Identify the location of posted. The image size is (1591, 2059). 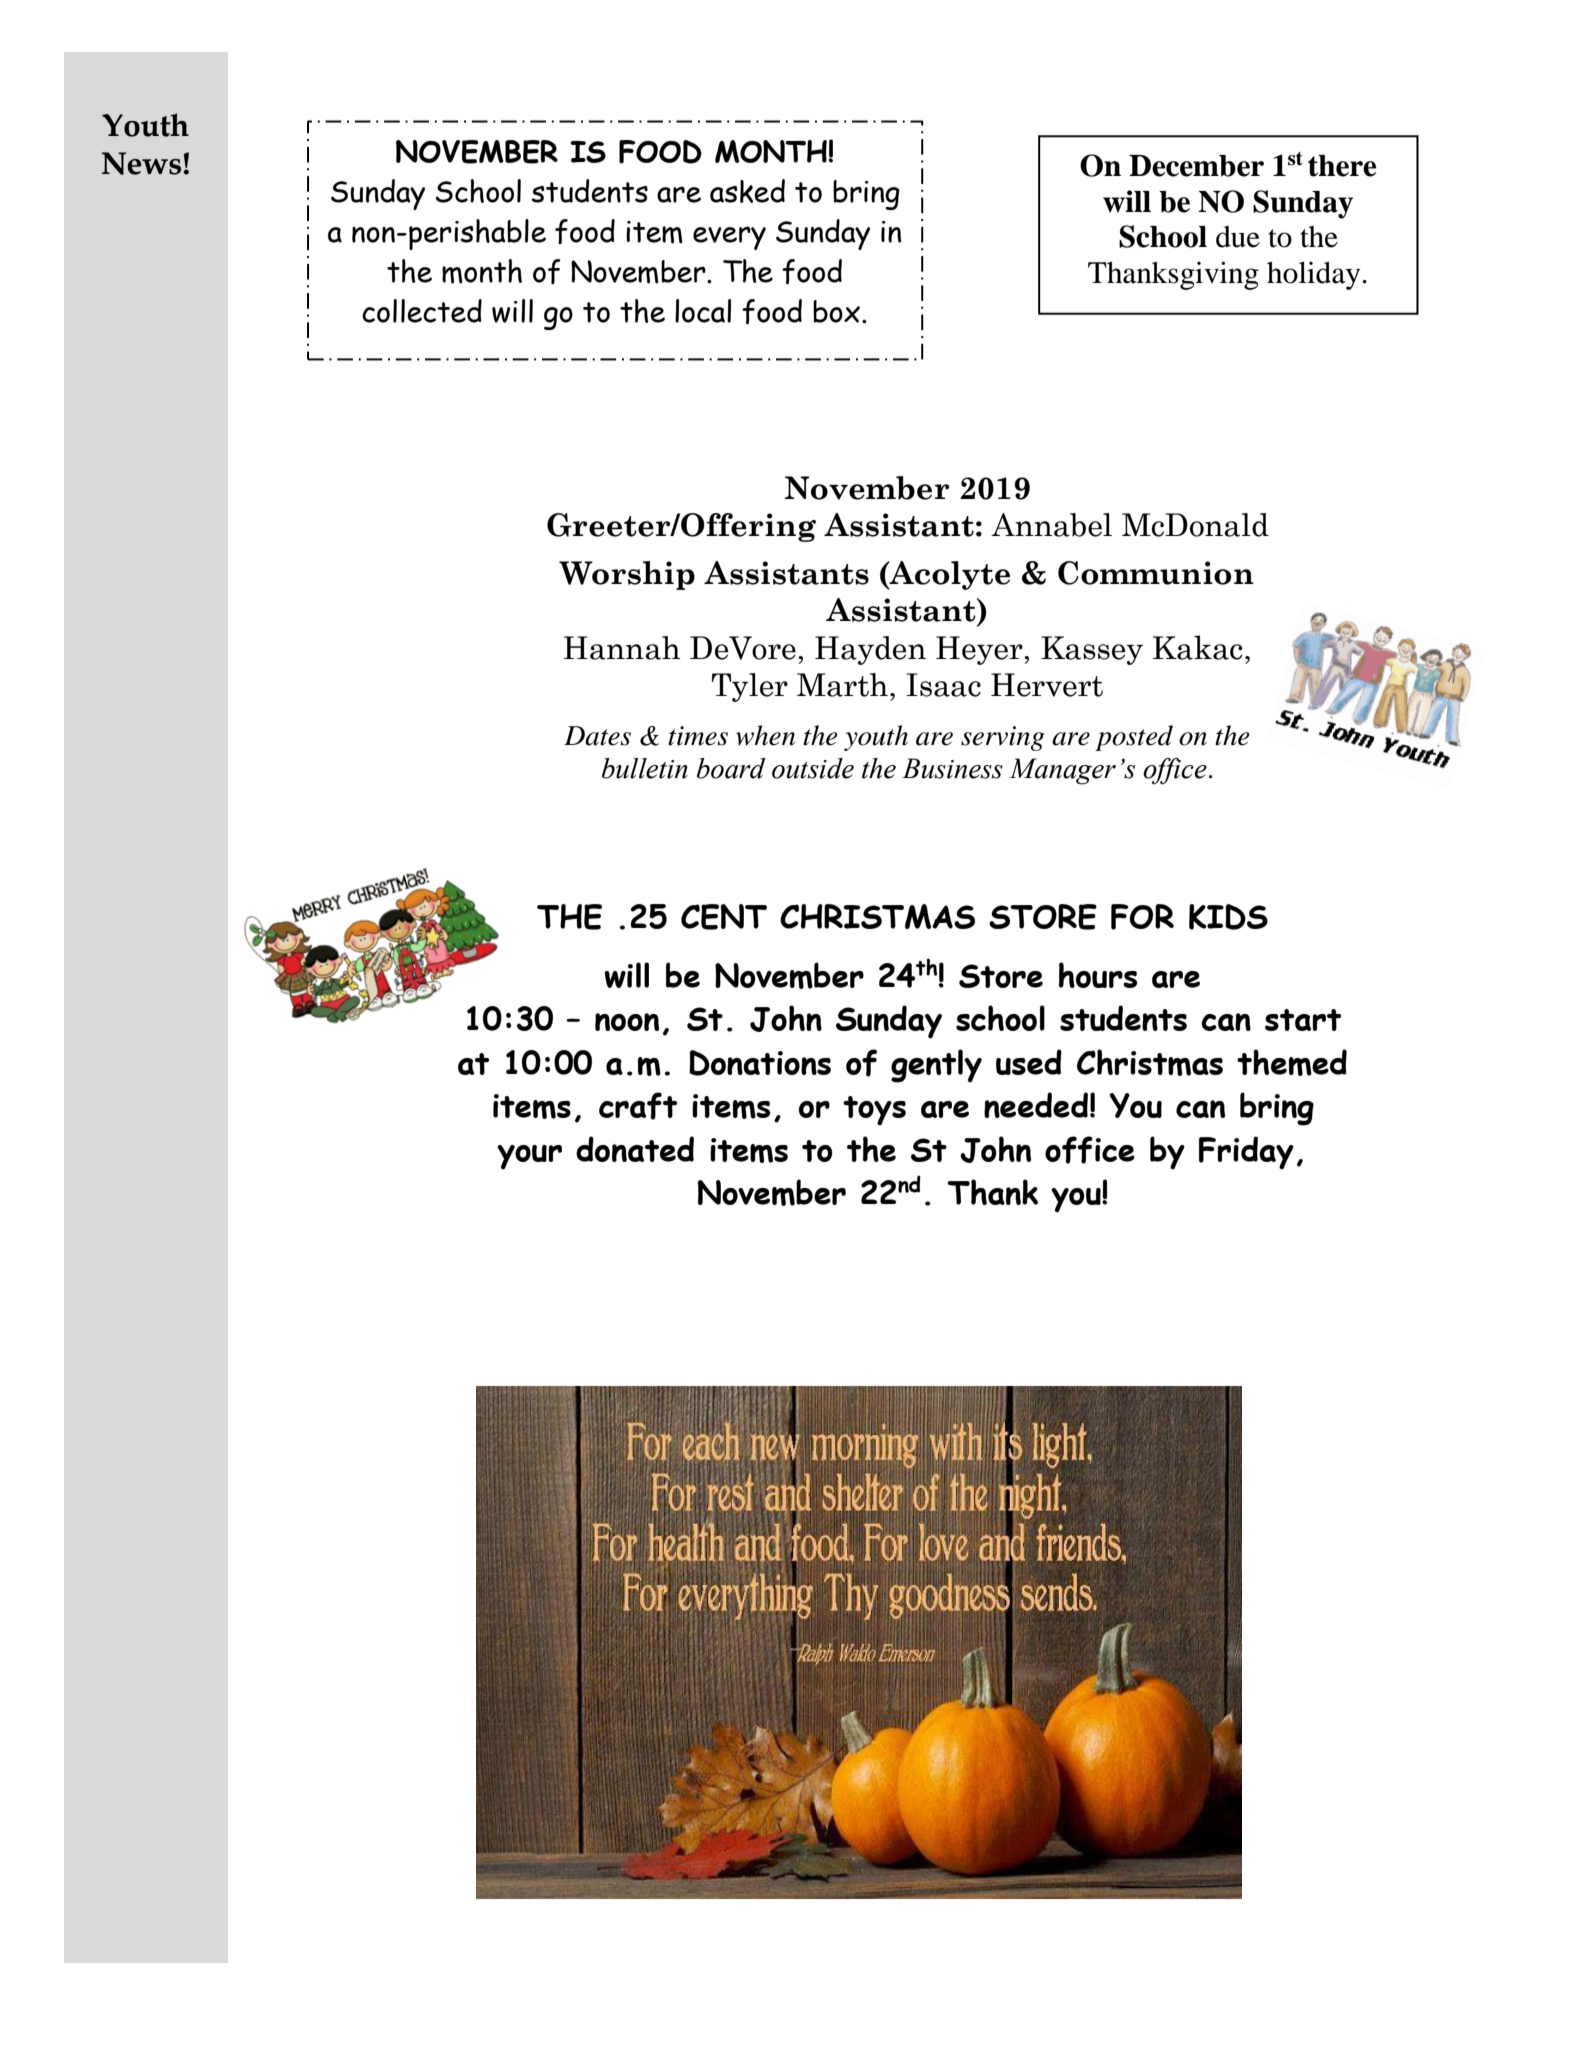
(1134, 738).
